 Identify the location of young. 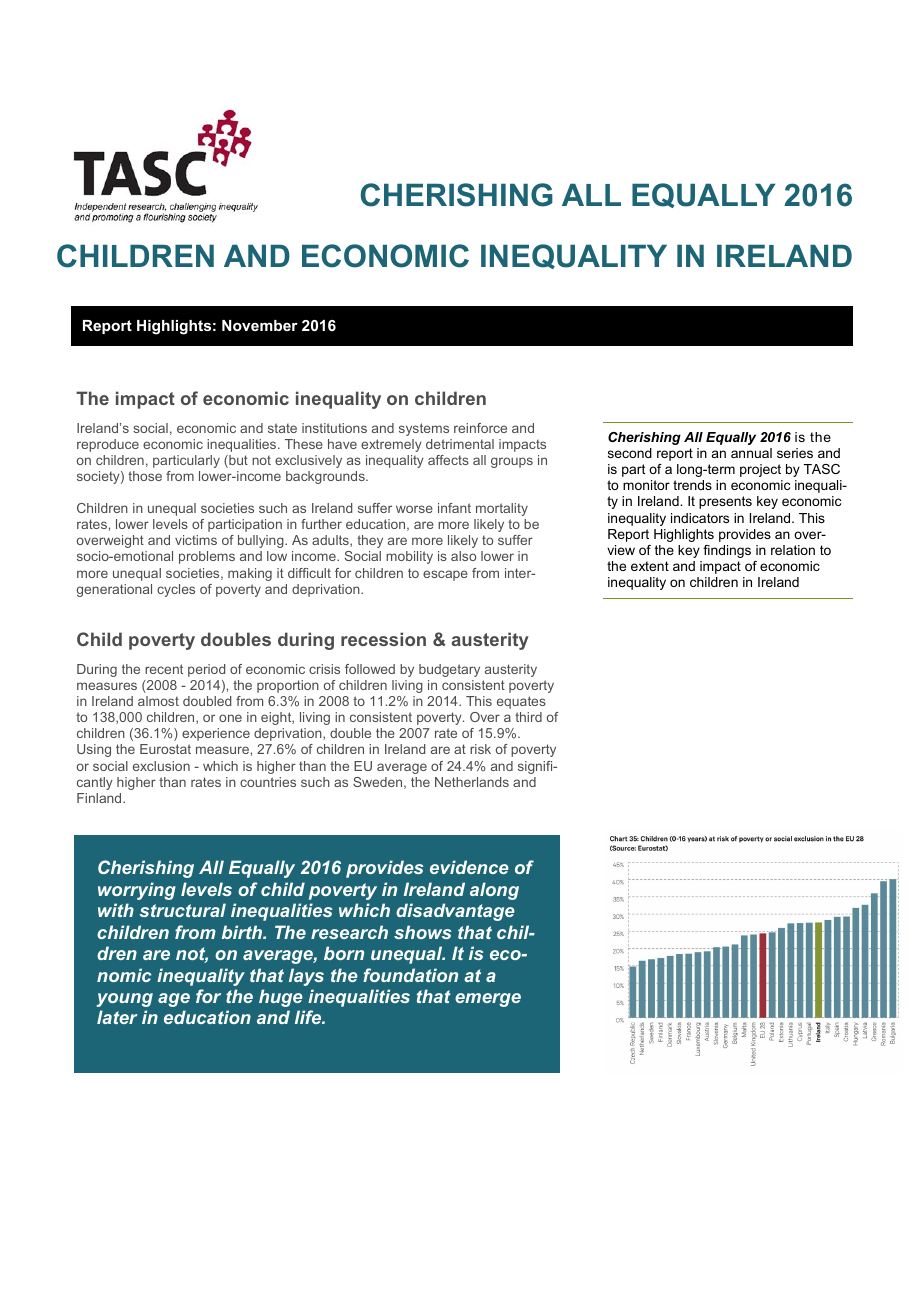
(125, 1000).
